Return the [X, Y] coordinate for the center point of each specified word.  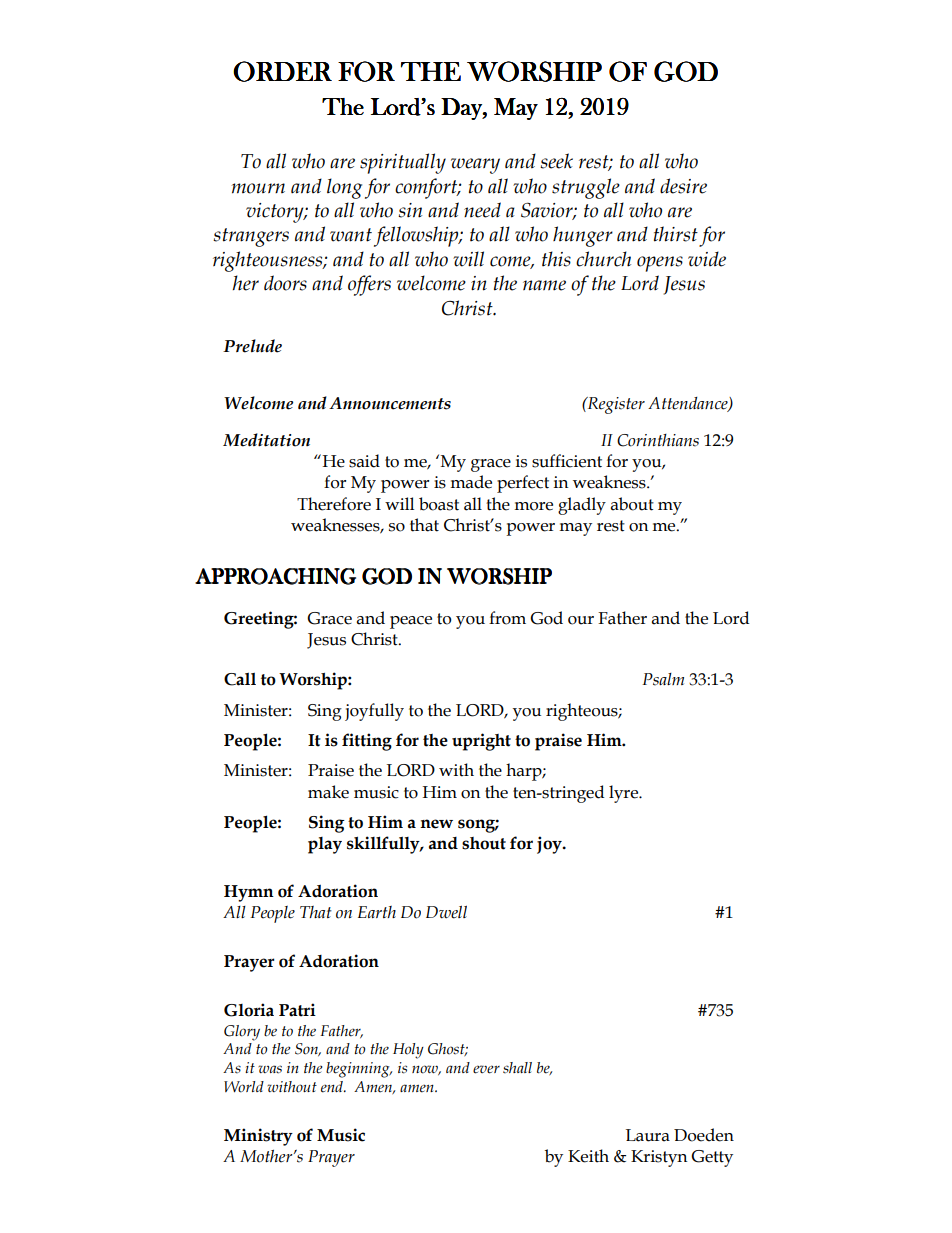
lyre [625, 794]
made [471, 482]
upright [481, 742]
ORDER [282, 71]
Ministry [258, 1137]
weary [475, 166]
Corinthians [658, 440]
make [328, 792]
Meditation [266, 440]
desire [683, 186]
